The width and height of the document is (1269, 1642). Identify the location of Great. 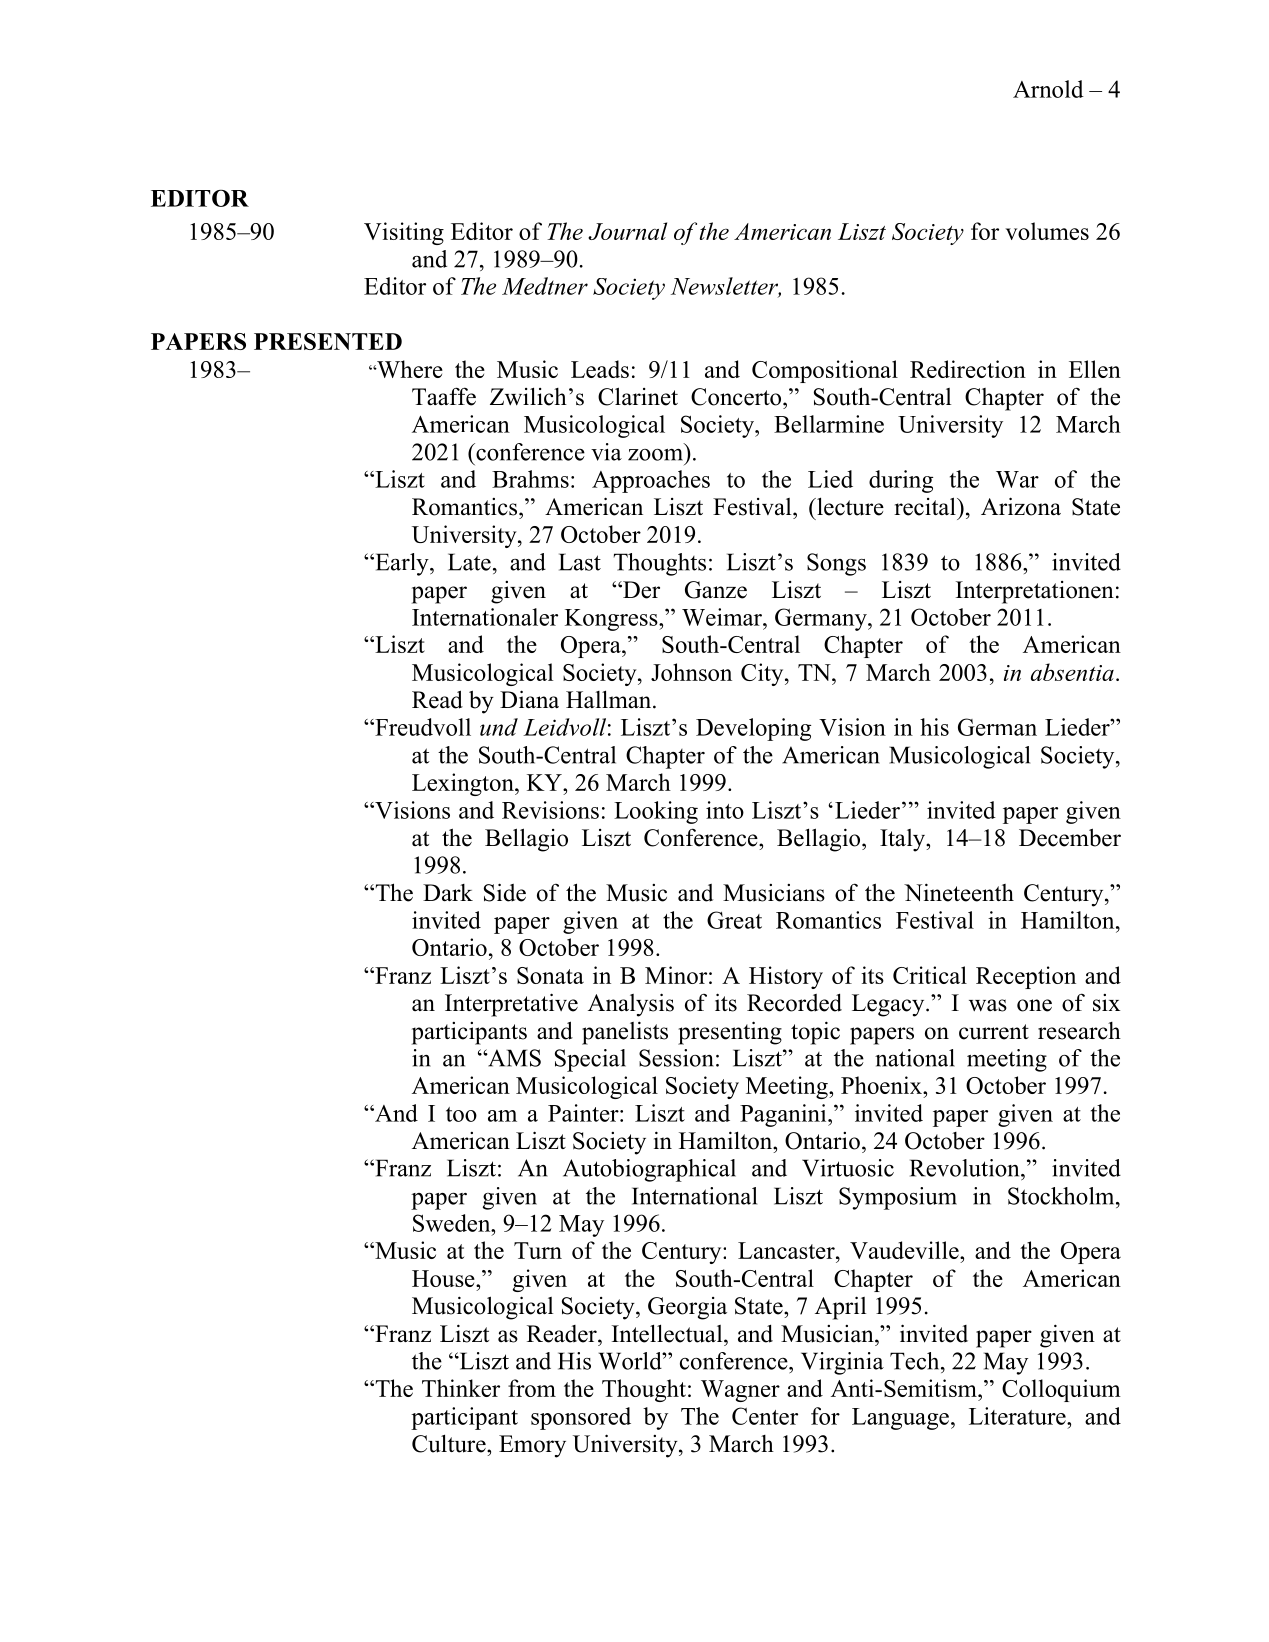
(734, 920).
